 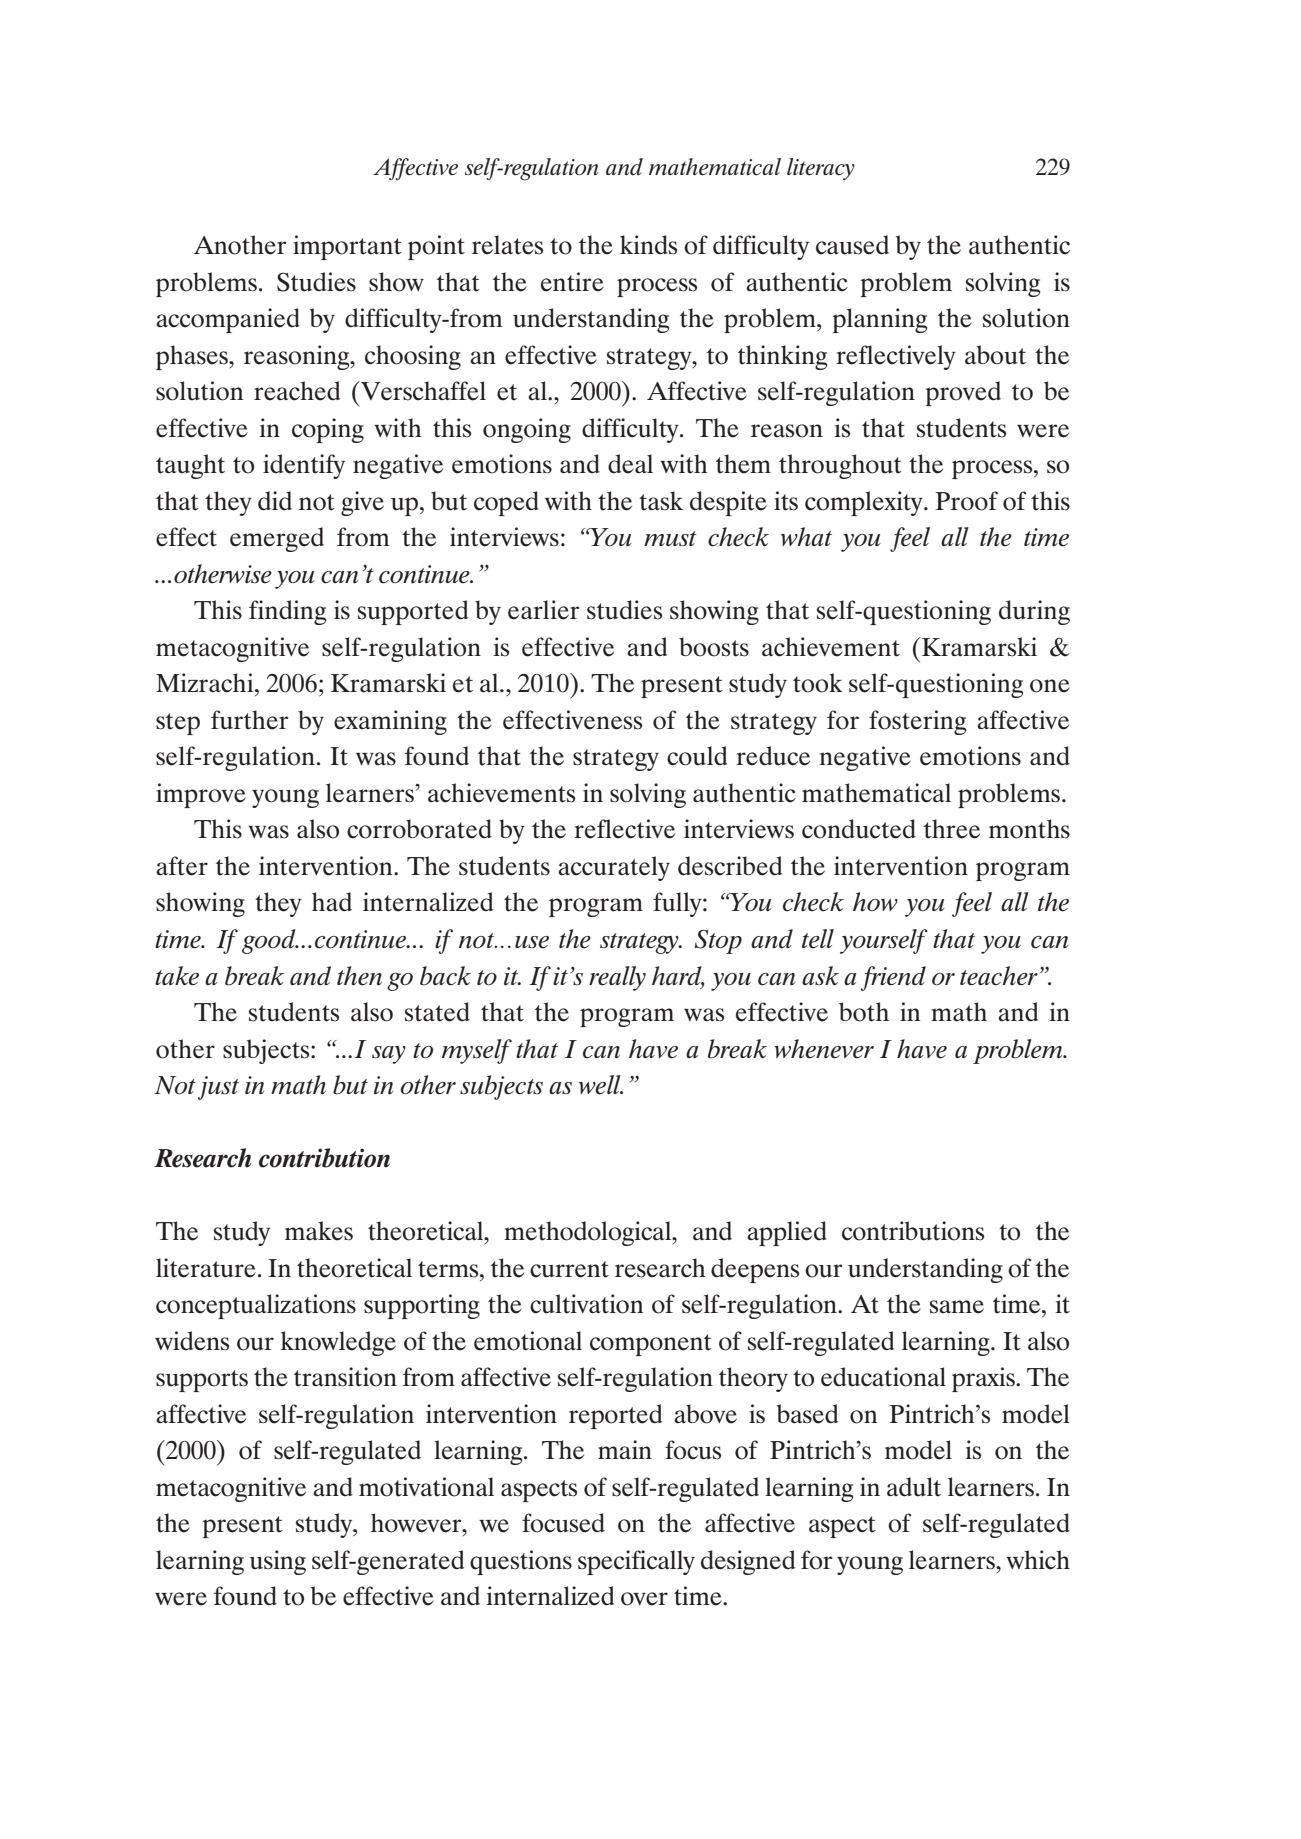 What do you see at coordinates (917, 722) in the screenshot?
I see `fostering` at bounding box center [917, 722].
